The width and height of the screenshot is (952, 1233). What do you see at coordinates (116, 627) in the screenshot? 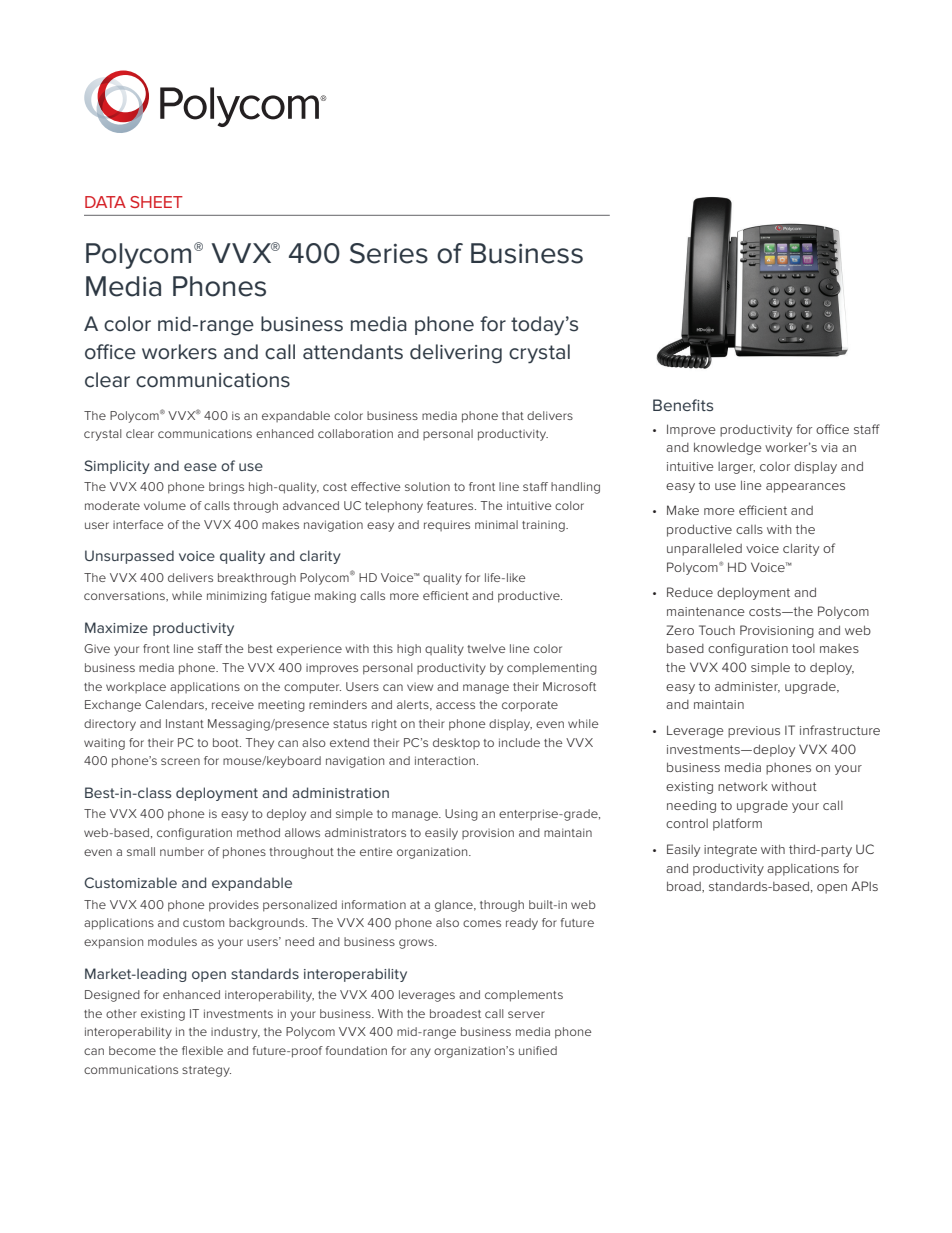
I see `Maximize` at bounding box center [116, 627].
